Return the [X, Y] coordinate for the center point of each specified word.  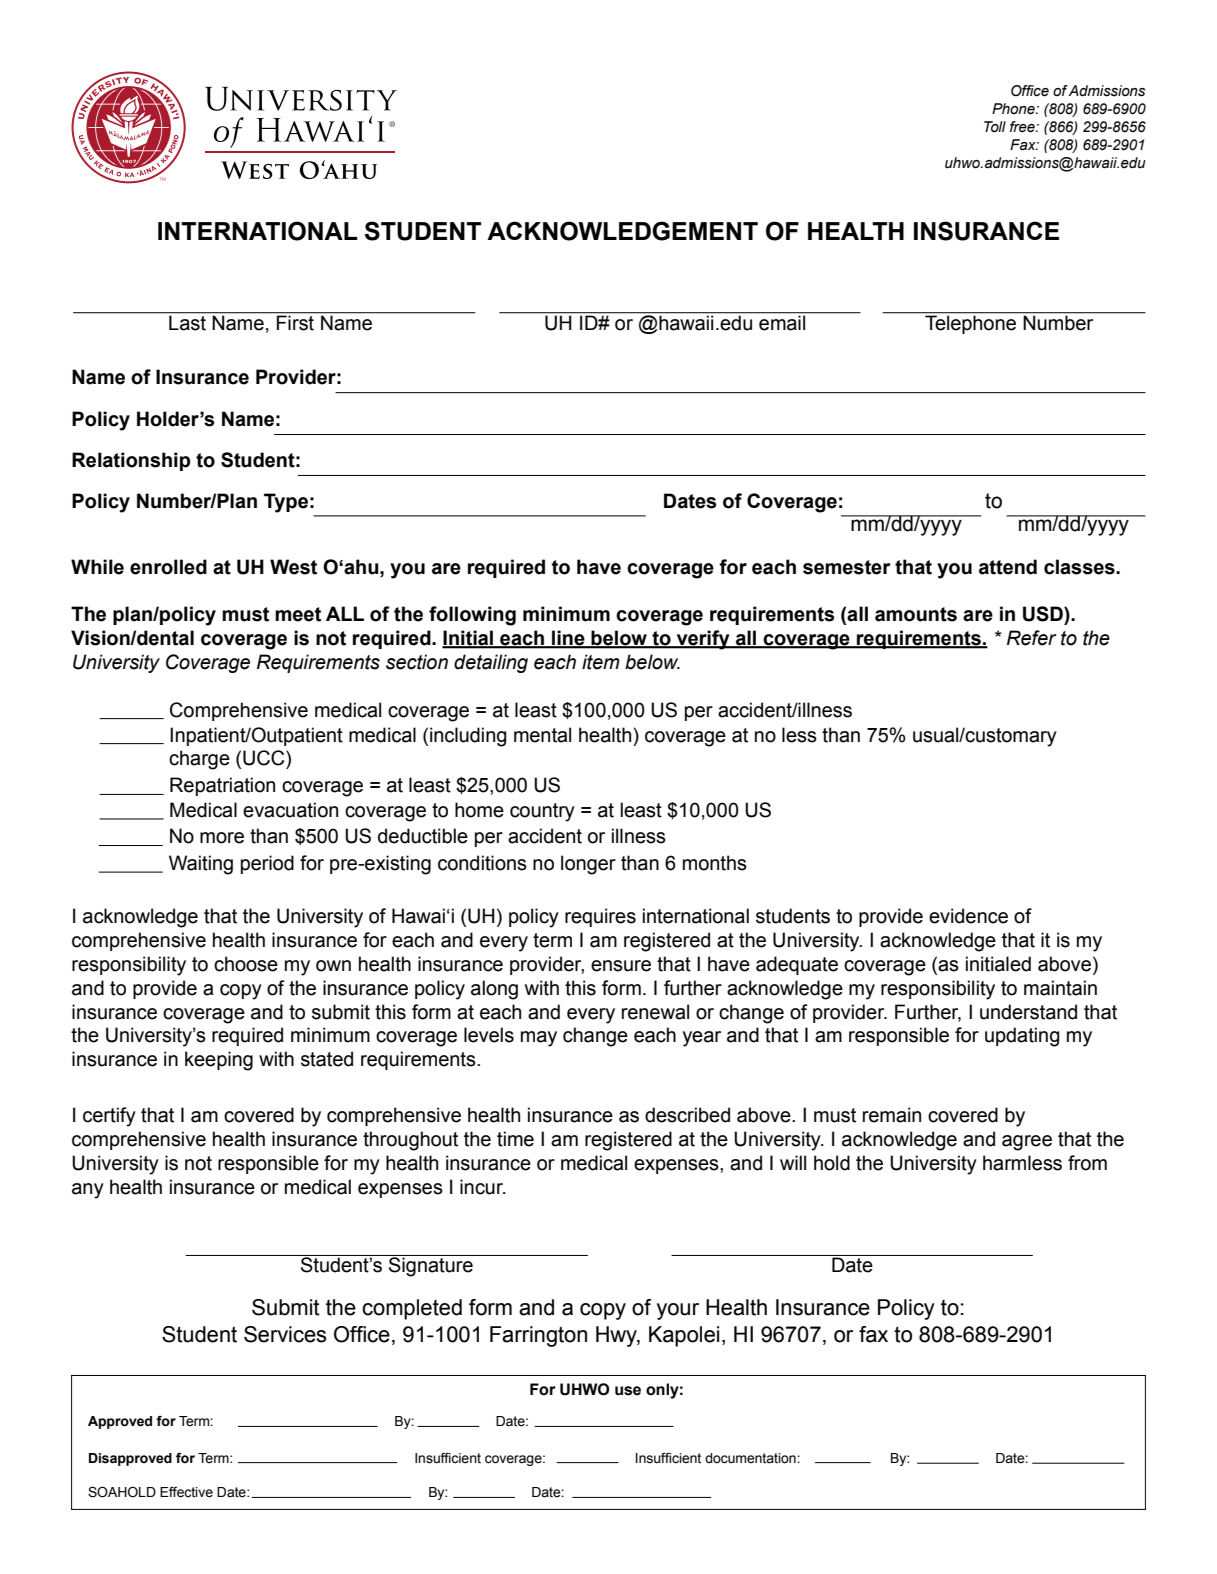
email [782, 322]
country [542, 812]
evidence [968, 916]
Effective [186, 1492]
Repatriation [222, 786]
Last [187, 322]
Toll [995, 127]
